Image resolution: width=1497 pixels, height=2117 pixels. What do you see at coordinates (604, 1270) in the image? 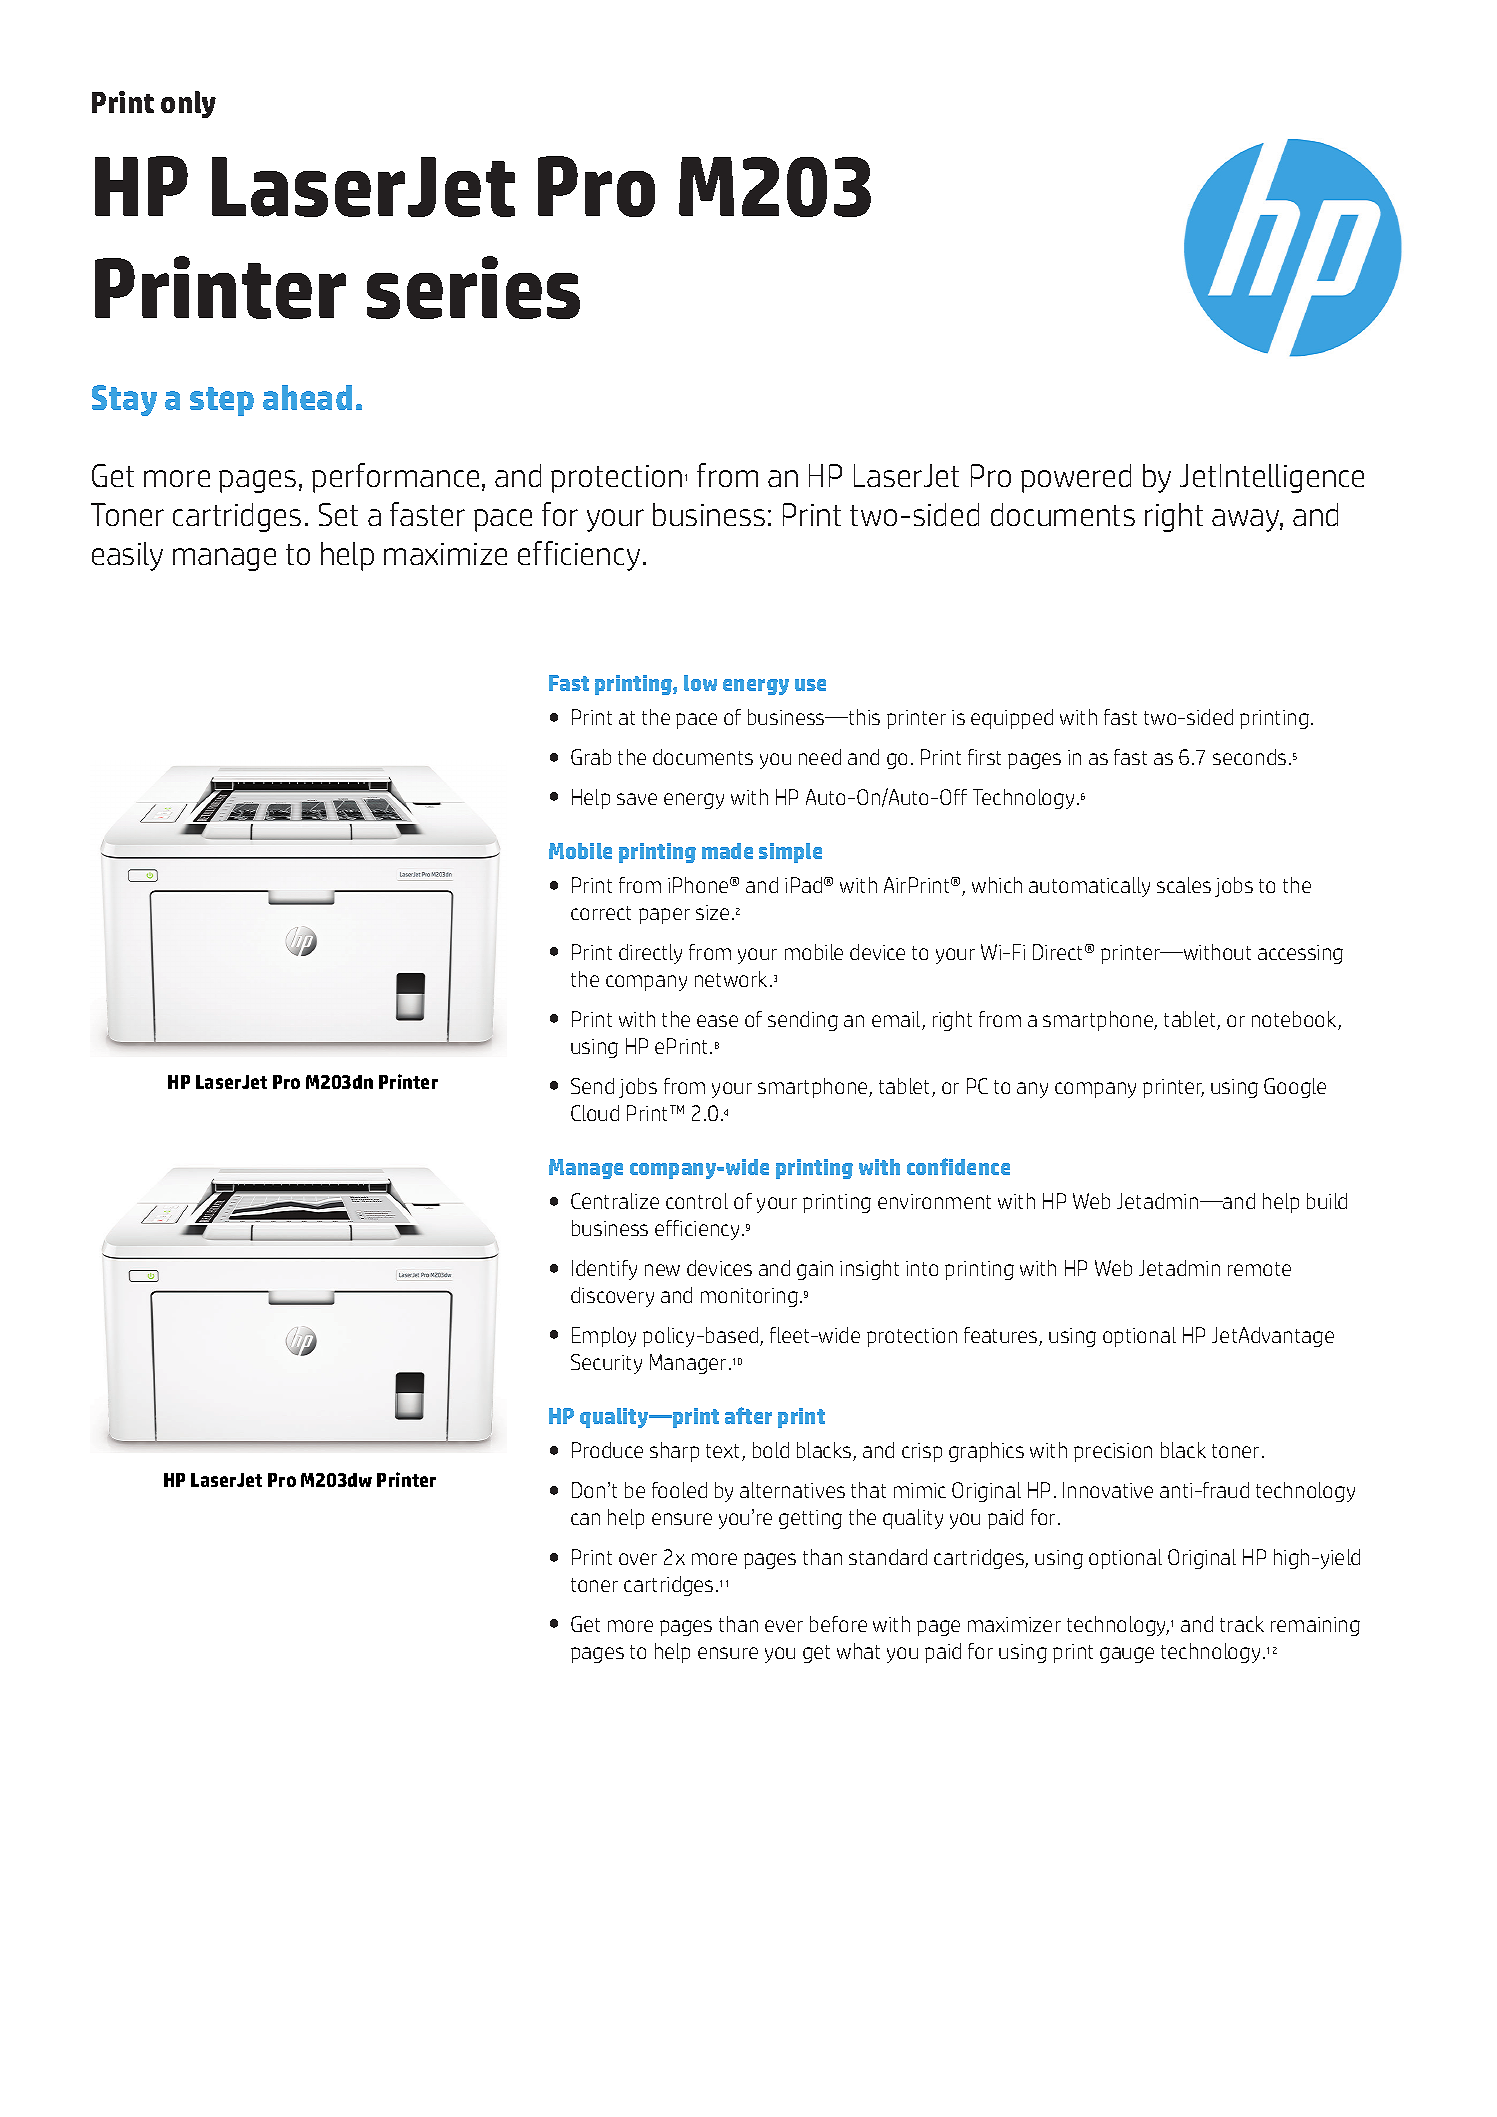
I see `Identify` at bounding box center [604, 1270].
